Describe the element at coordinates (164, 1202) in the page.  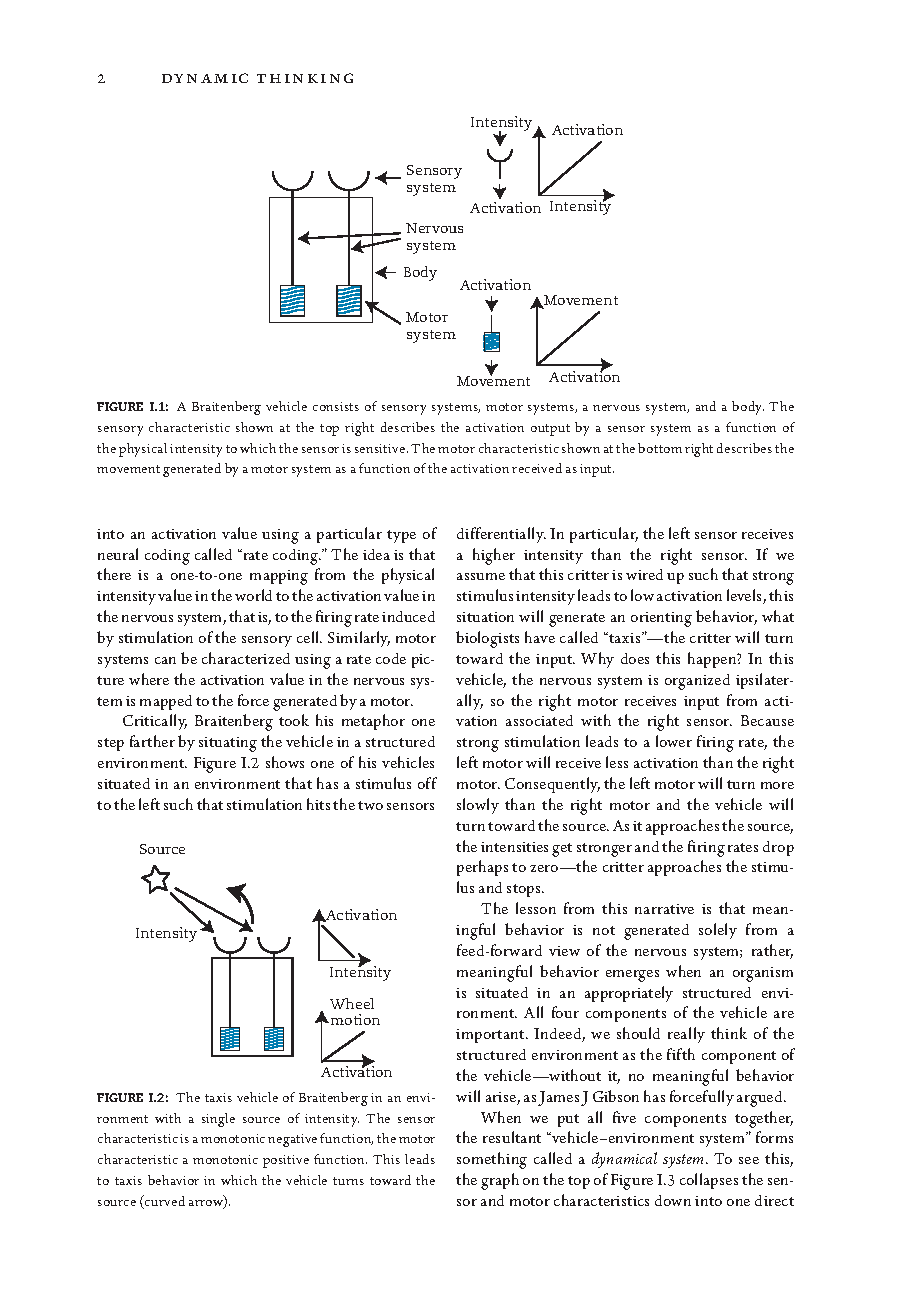
I see `curved` at that location.
